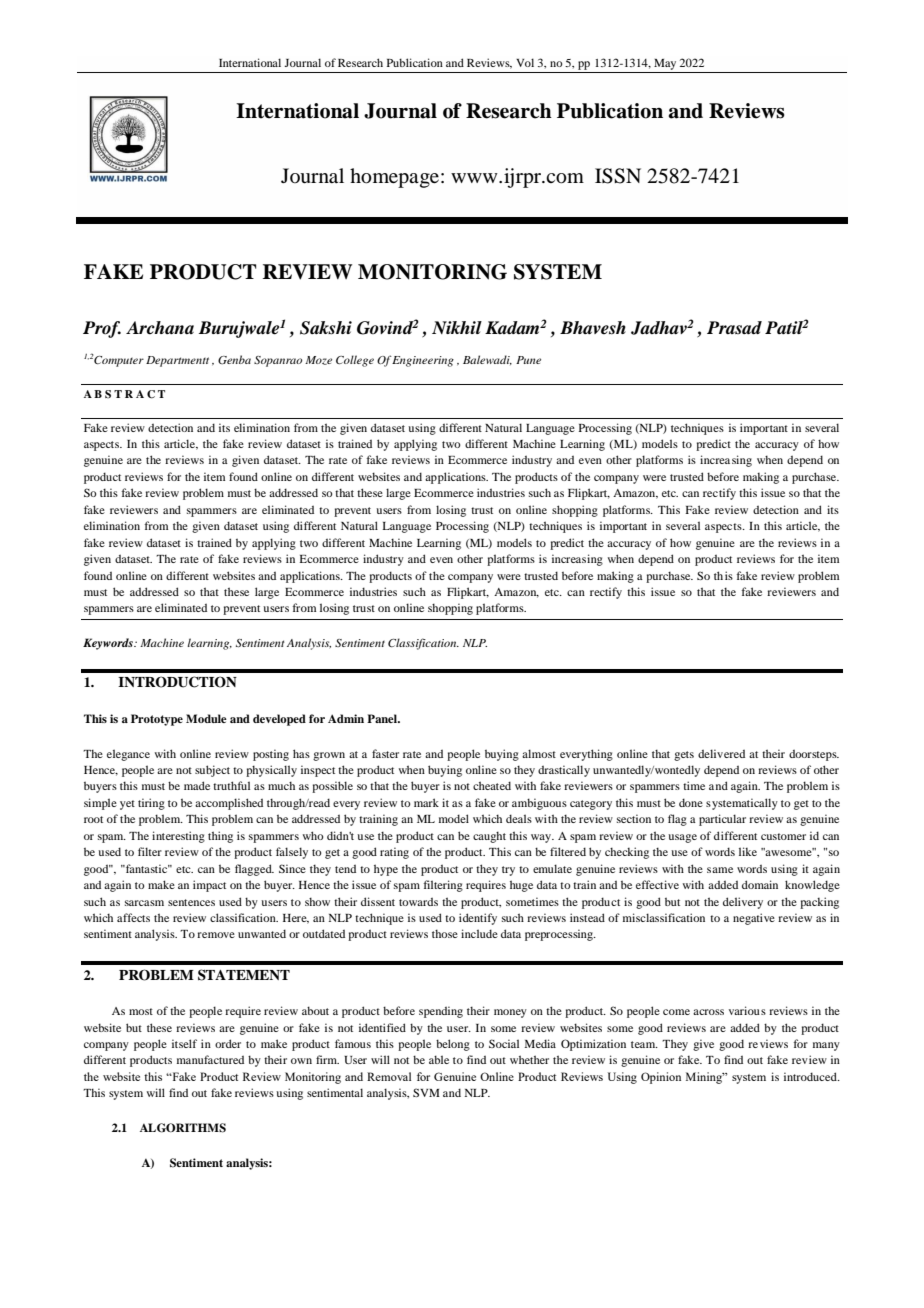 This document has height=1308, width=924. I want to click on introduced, so click(811, 1076).
